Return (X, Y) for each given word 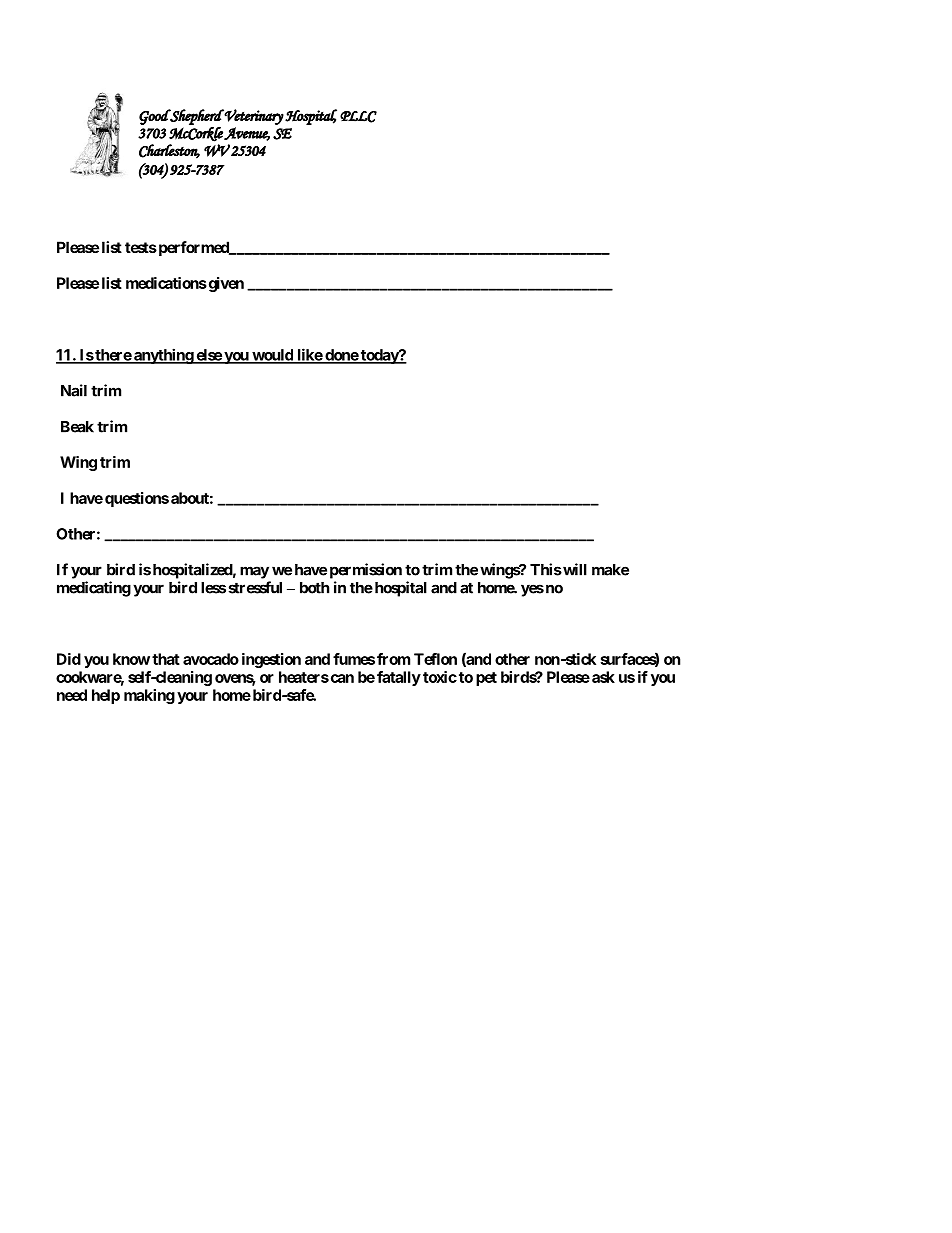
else (208, 356)
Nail (74, 390)
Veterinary (253, 117)
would (272, 356)
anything (163, 356)
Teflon (435, 659)
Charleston (169, 151)
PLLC (358, 117)
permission (366, 571)
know (131, 659)
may (254, 572)
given (225, 284)
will (574, 569)
